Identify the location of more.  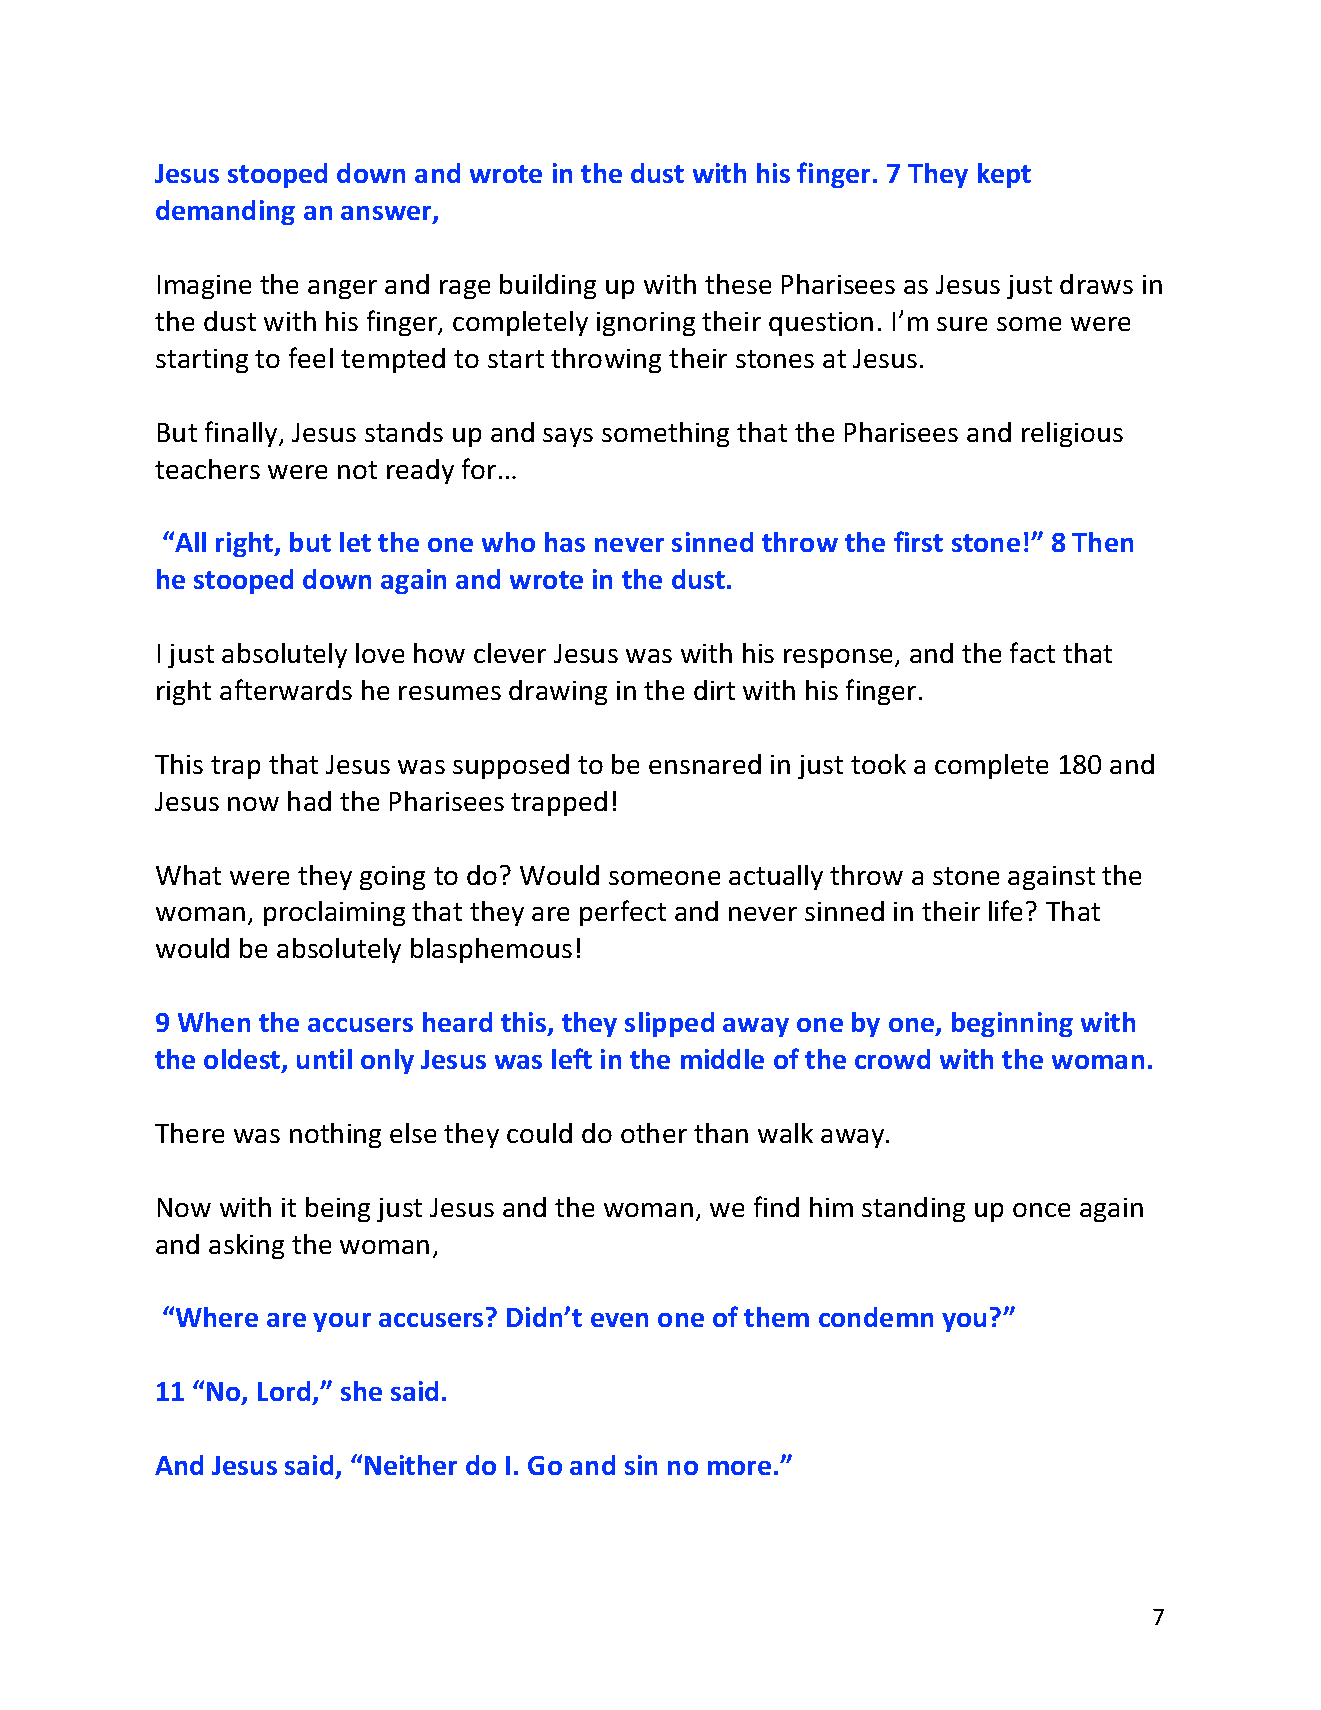
(739, 1468).
